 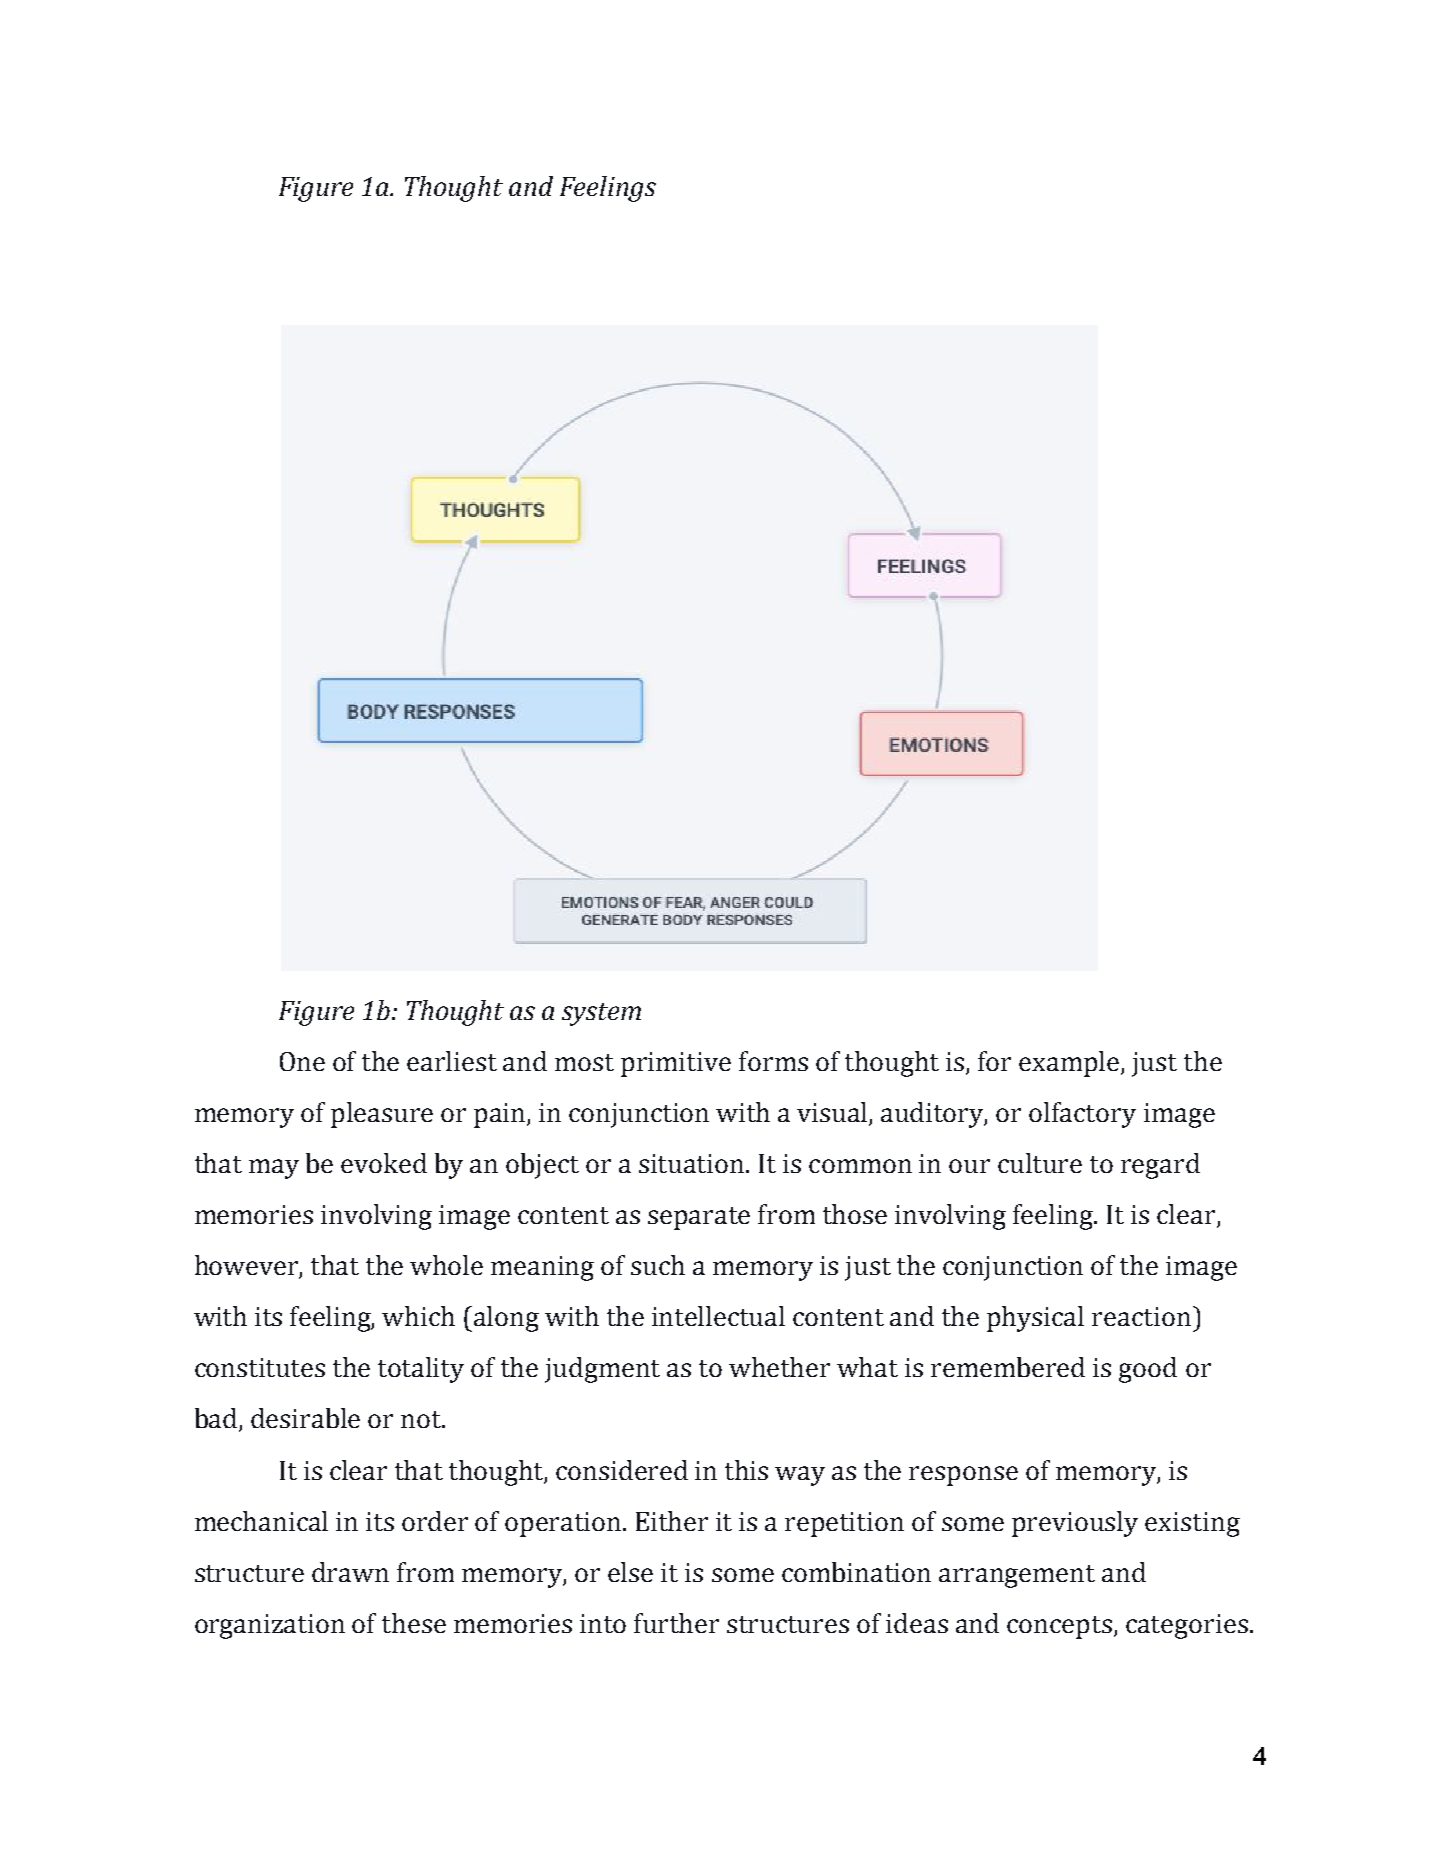 I want to click on One, so click(x=302, y=1061).
